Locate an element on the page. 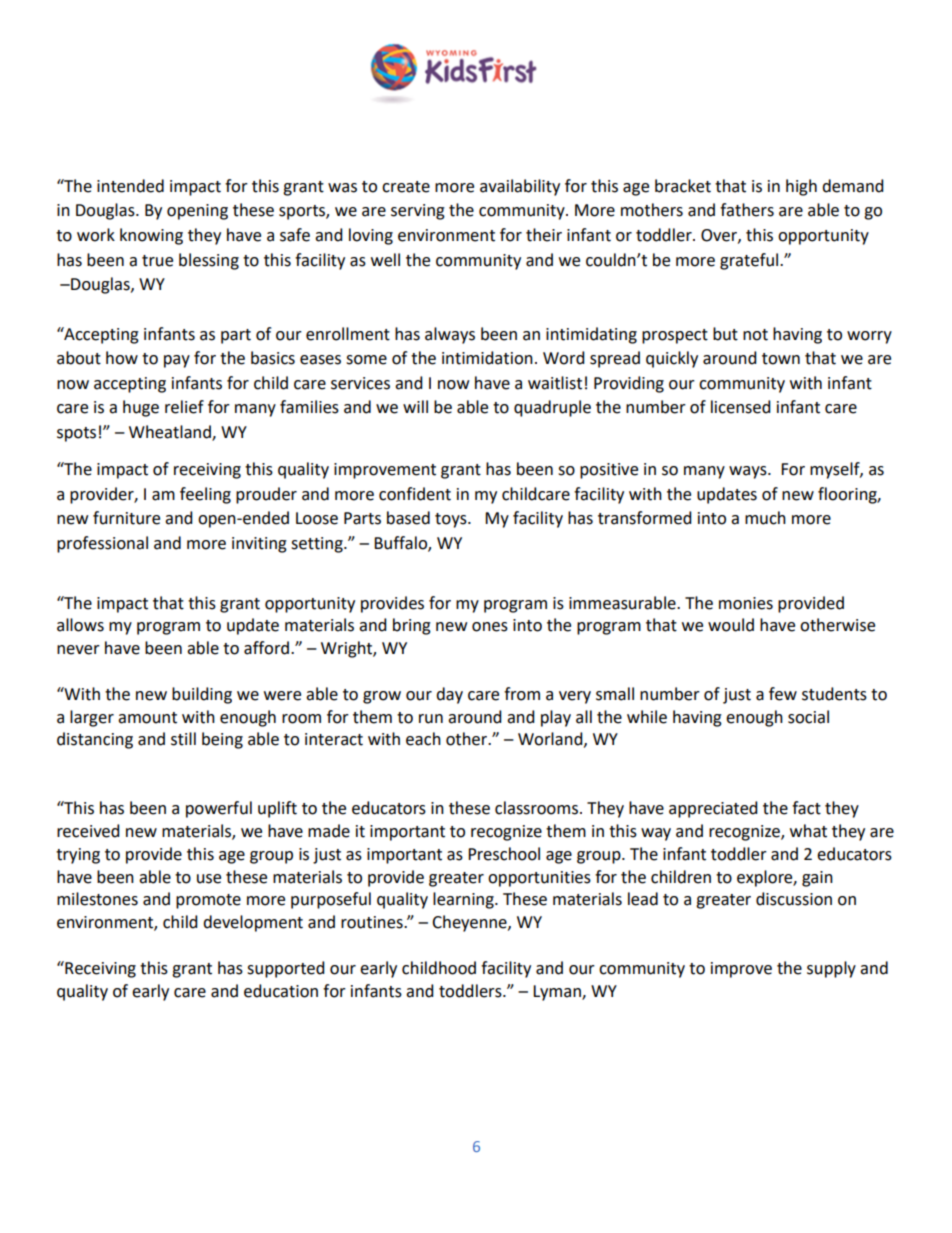  much is located at coordinates (765, 518).
